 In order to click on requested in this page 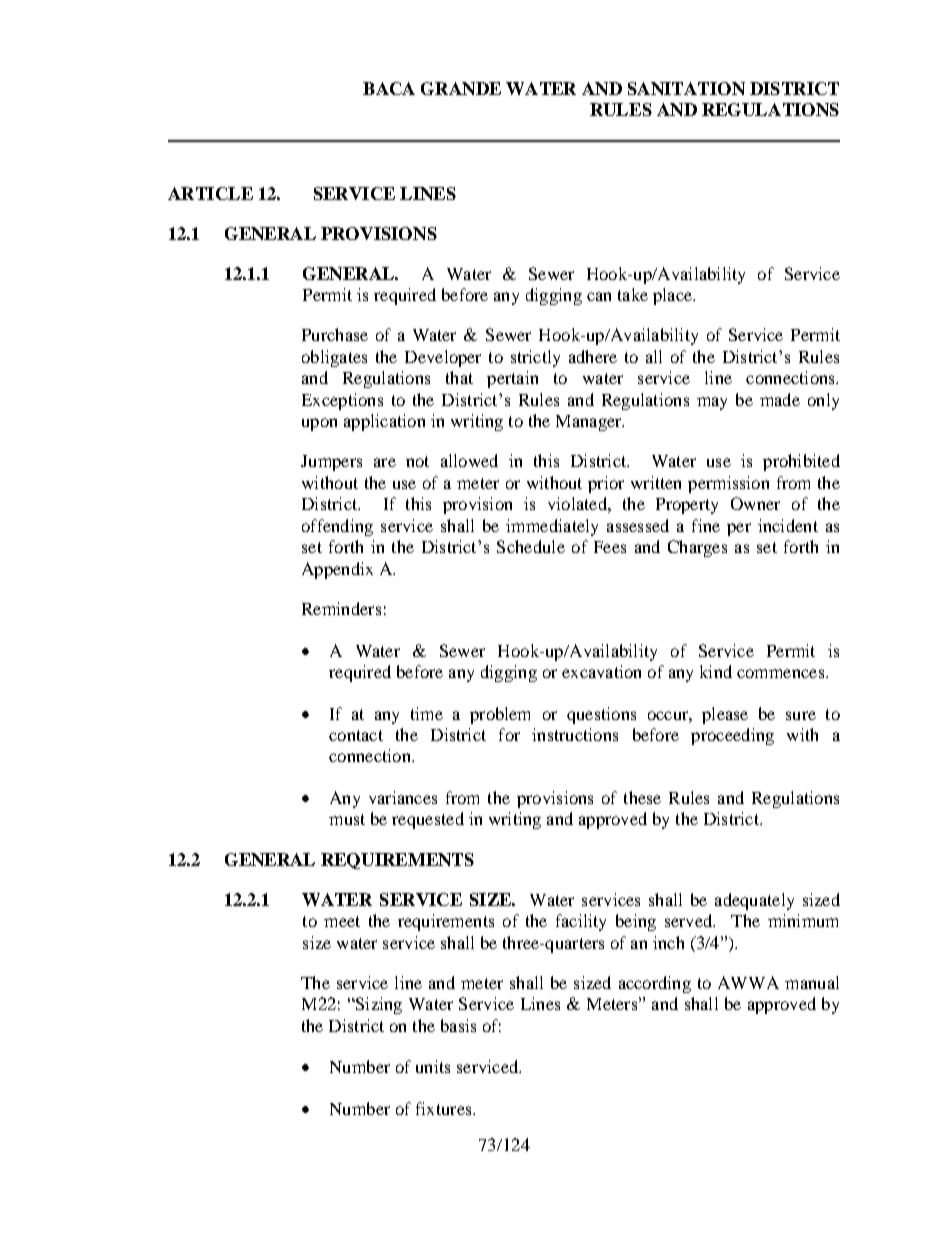, I will do `click(428, 820)`.
